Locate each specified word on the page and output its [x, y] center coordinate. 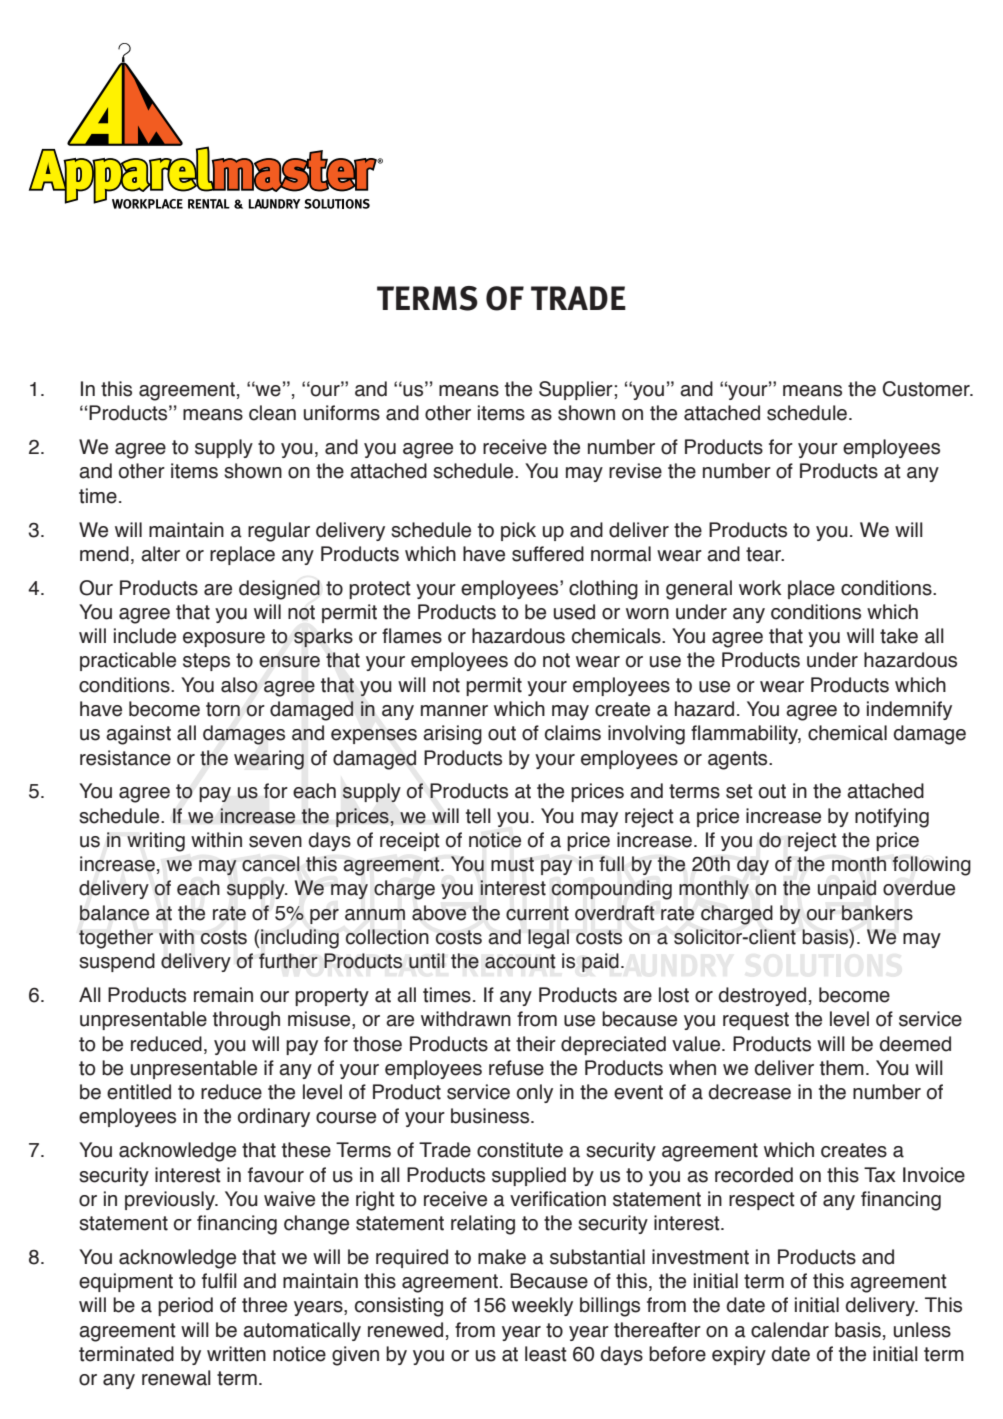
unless [922, 1330]
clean [272, 413]
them [842, 1068]
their [536, 1044]
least [546, 1354]
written [236, 1354]
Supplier [577, 390]
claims [573, 733]
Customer [927, 389]
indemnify [909, 710]
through [246, 1021]
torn [223, 709]
